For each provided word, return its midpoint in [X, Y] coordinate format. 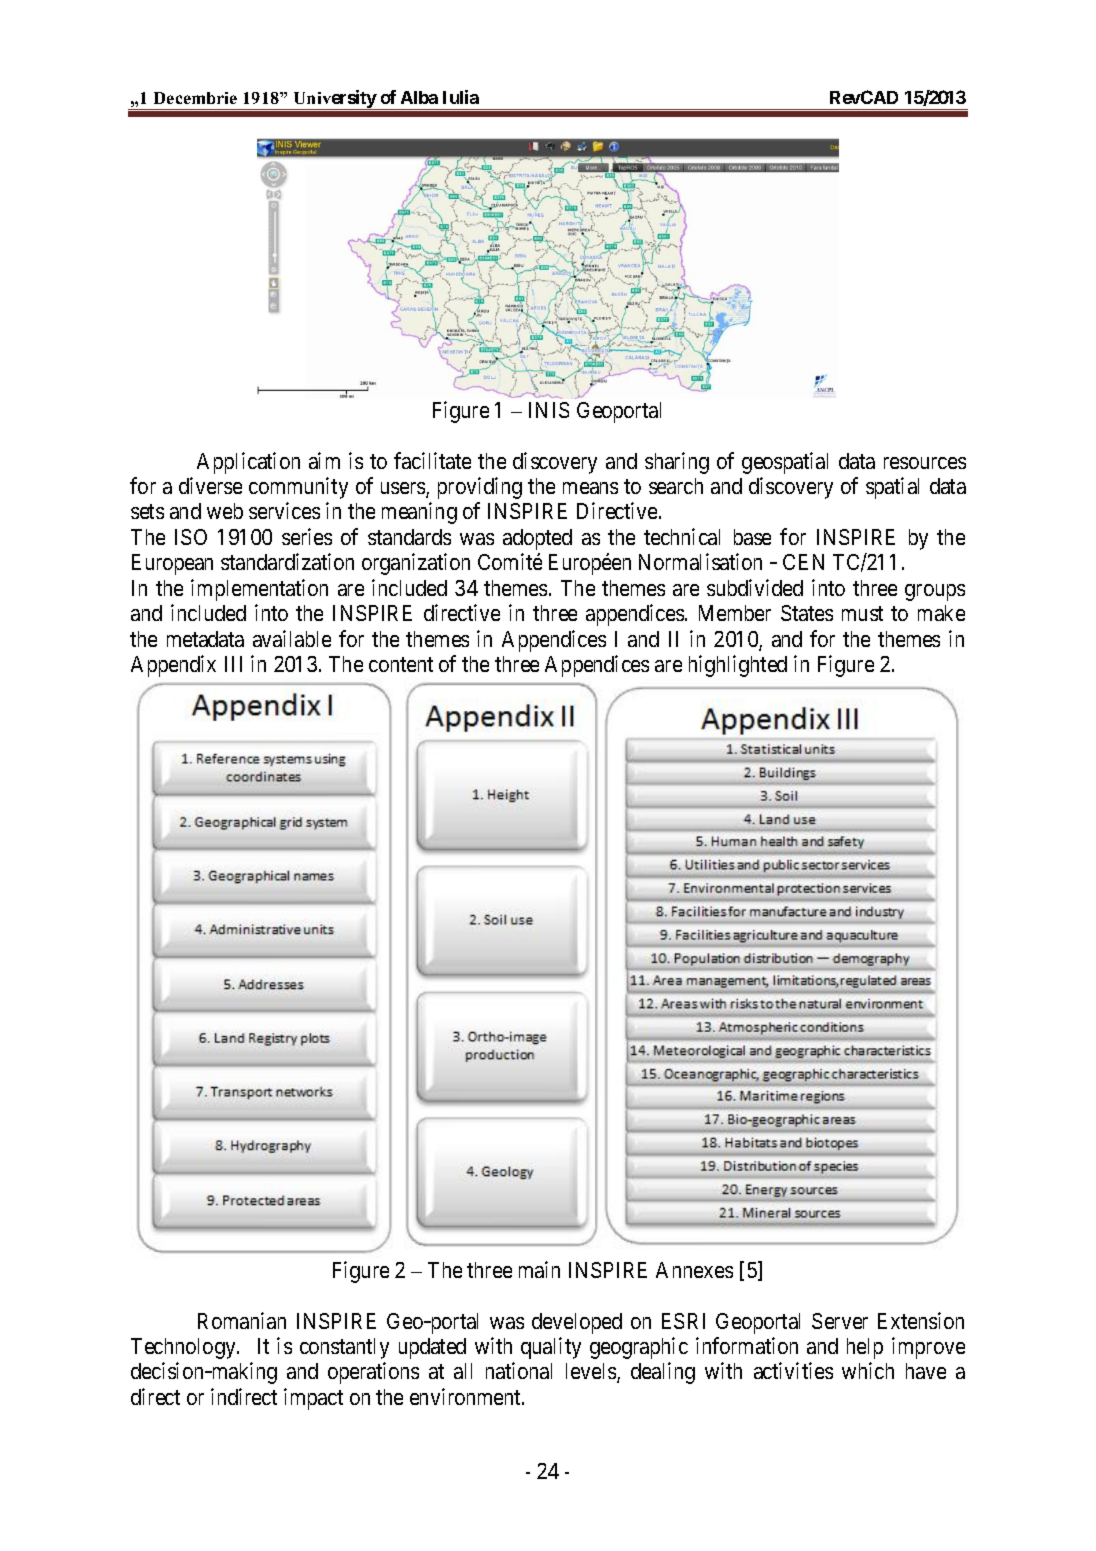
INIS [549, 410]
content [401, 664]
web [225, 511]
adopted [537, 539]
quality [551, 1348]
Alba [419, 97]
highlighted [738, 666]
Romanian [242, 1320]
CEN [803, 562]
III [233, 664]
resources [925, 463]
